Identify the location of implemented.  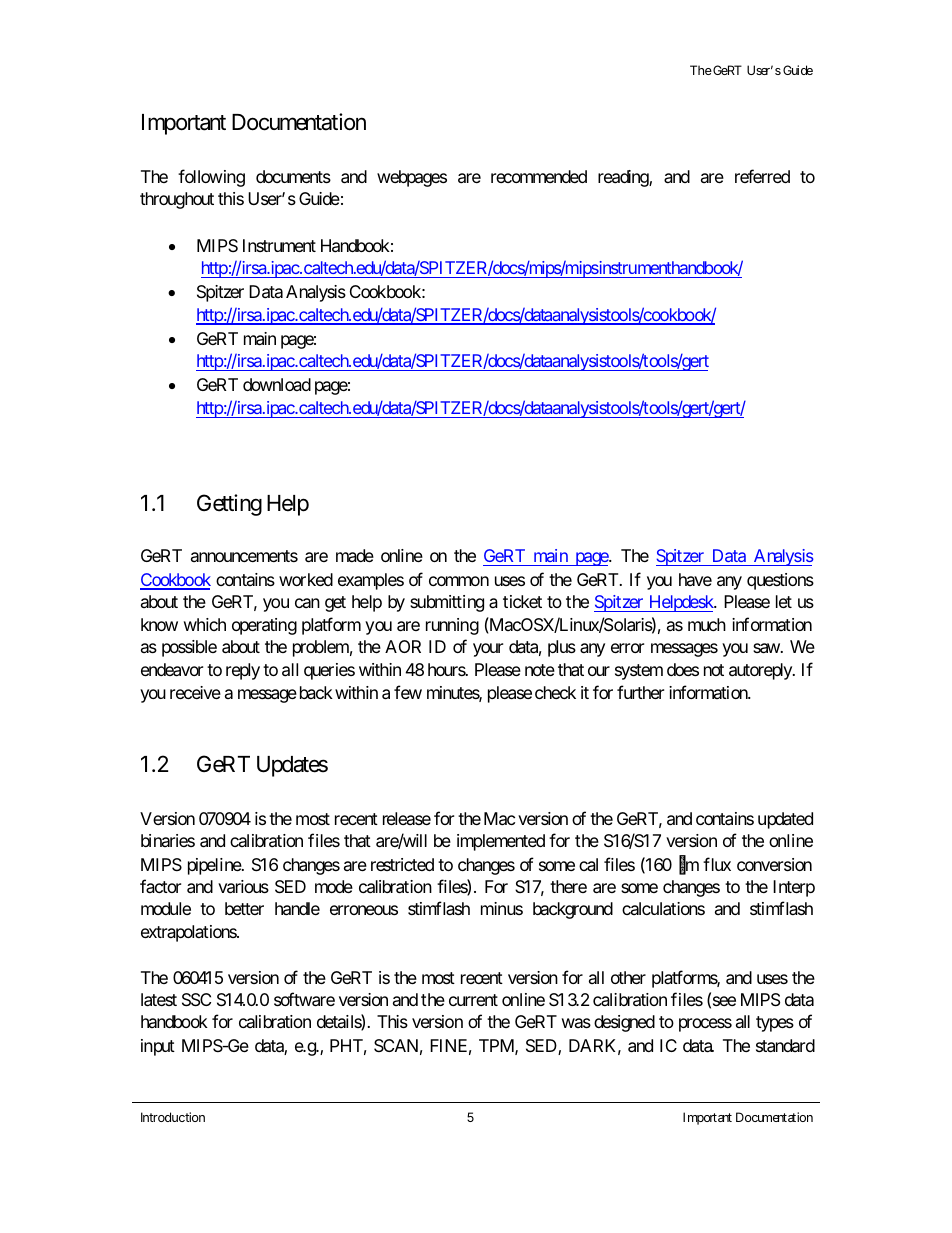
(501, 842).
